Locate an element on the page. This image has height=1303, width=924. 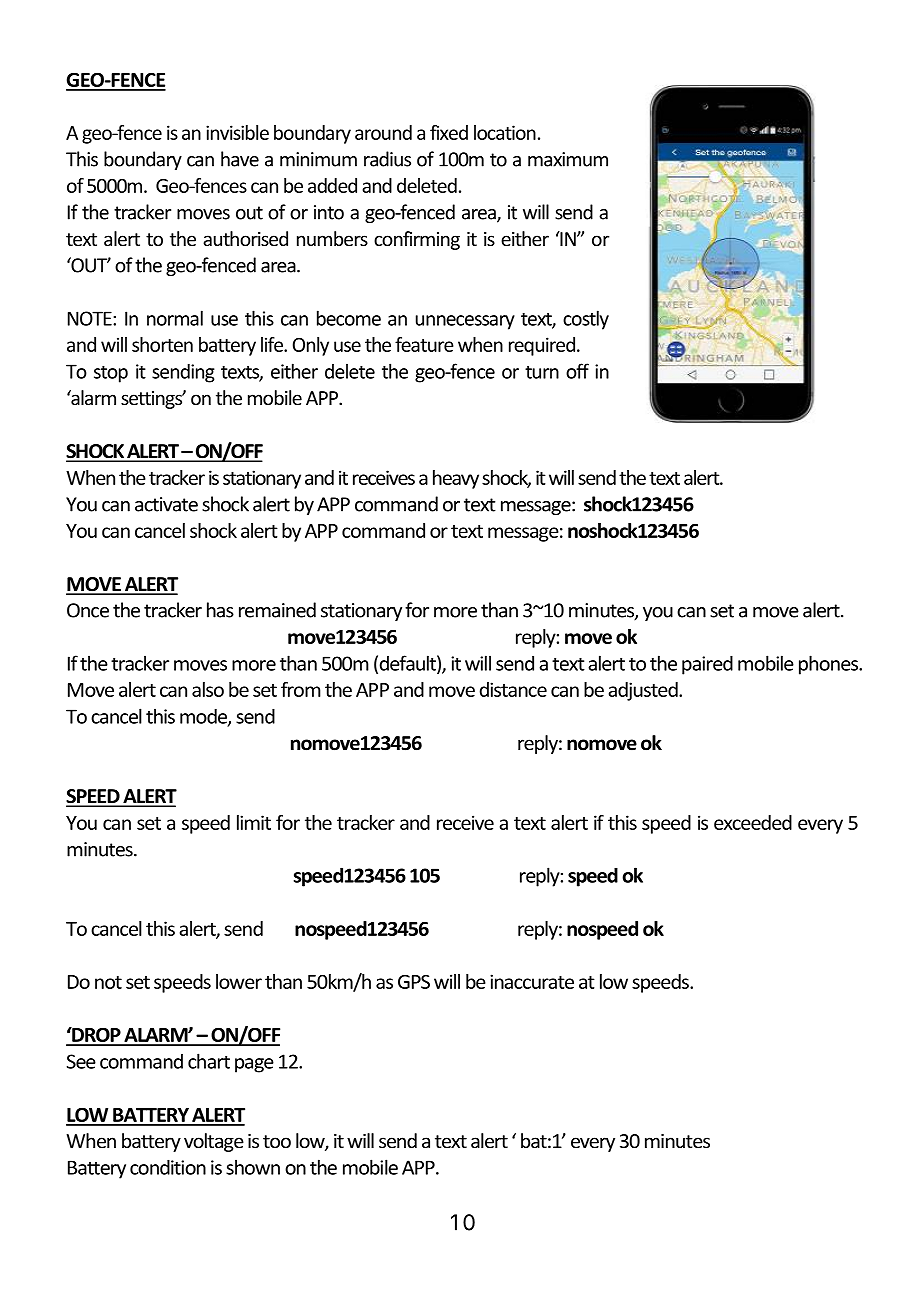
too is located at coordinates (277, 1141).
